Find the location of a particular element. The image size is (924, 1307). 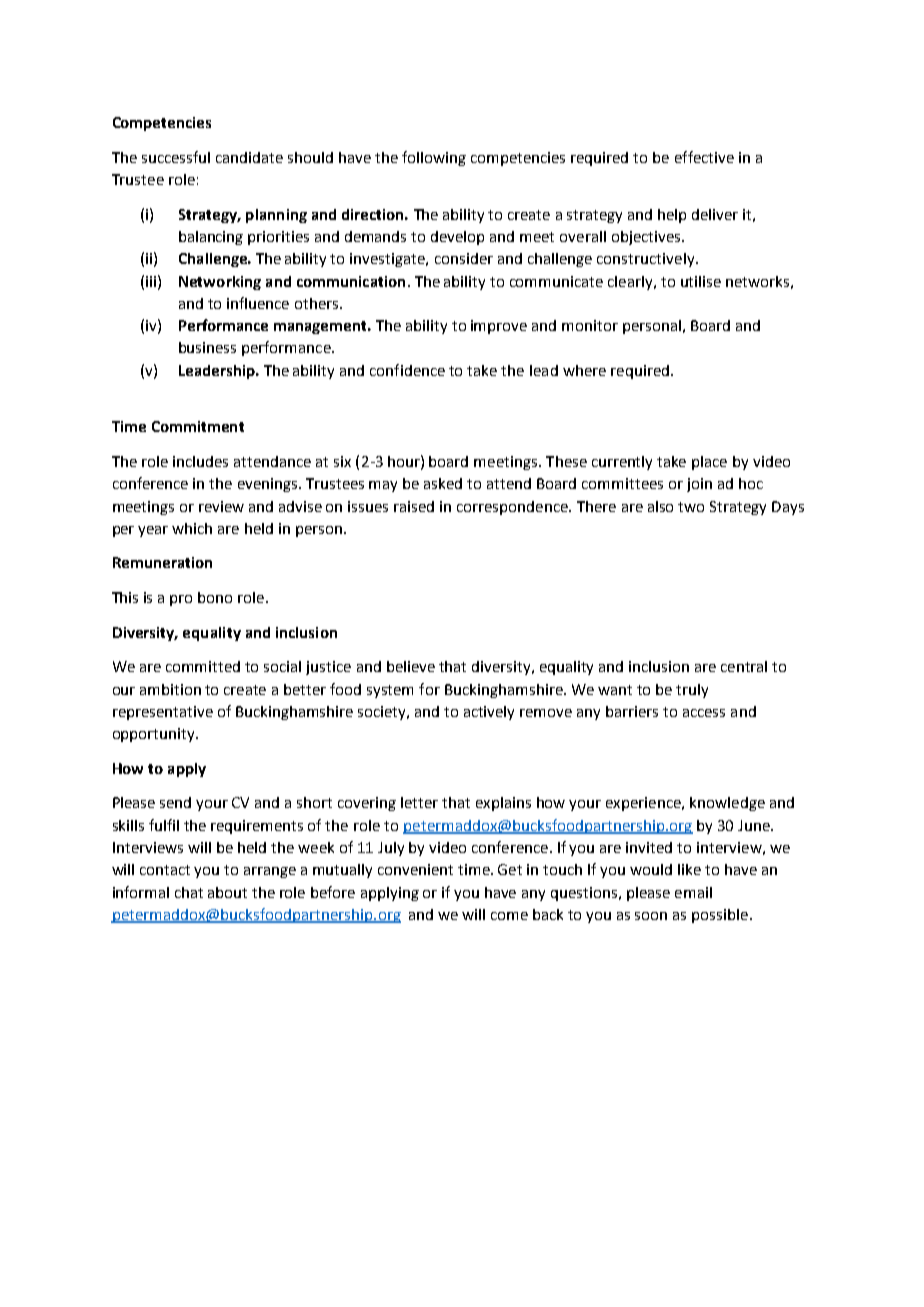

successful is located at coordinates (176, 157).
